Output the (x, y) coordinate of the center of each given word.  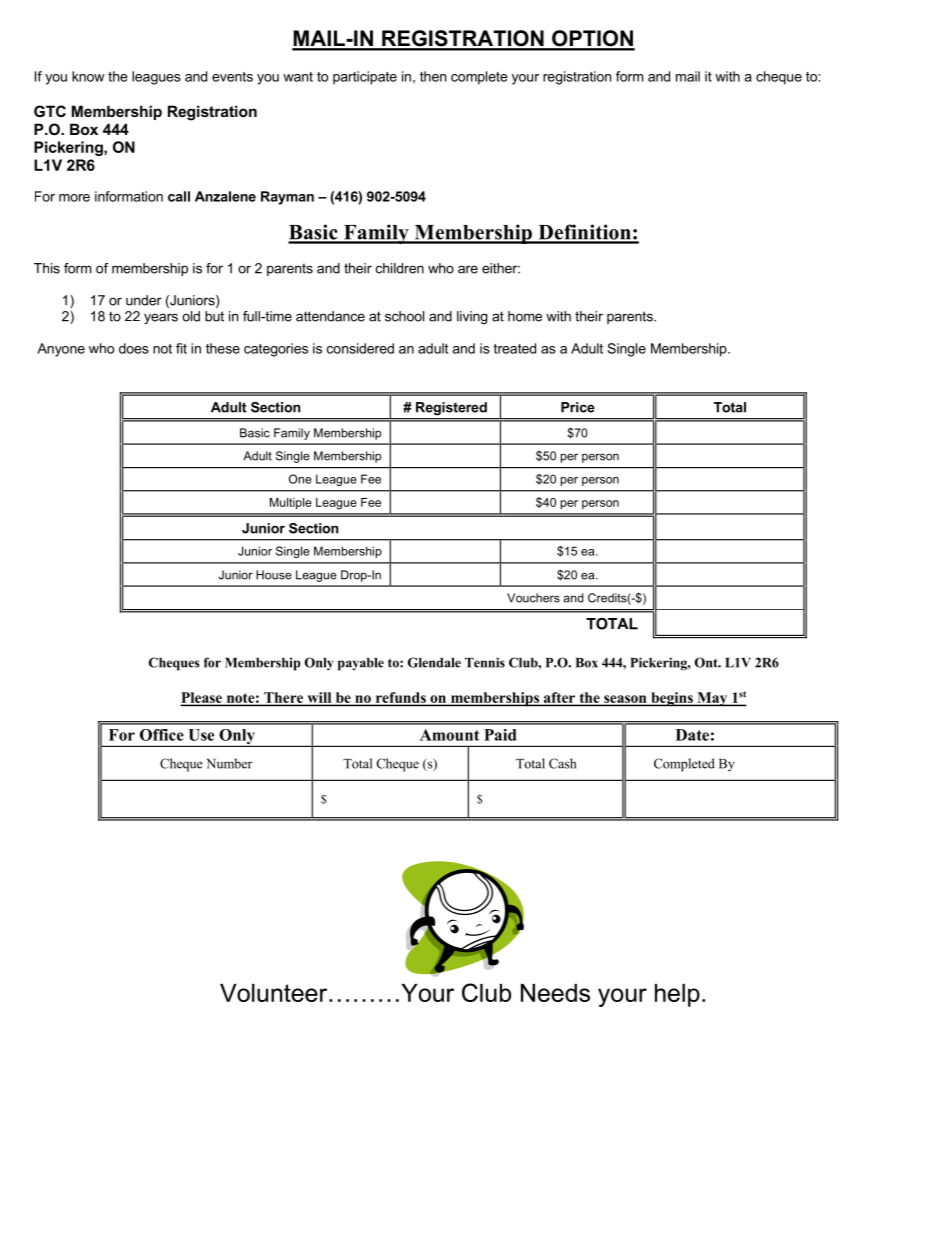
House (274, 575)
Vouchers (533, 598)
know (88, 76)
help (677, 995)
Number (230, 763)
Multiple (291, 503)
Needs (555, 993)
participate (365, 78)
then (433, 76)
